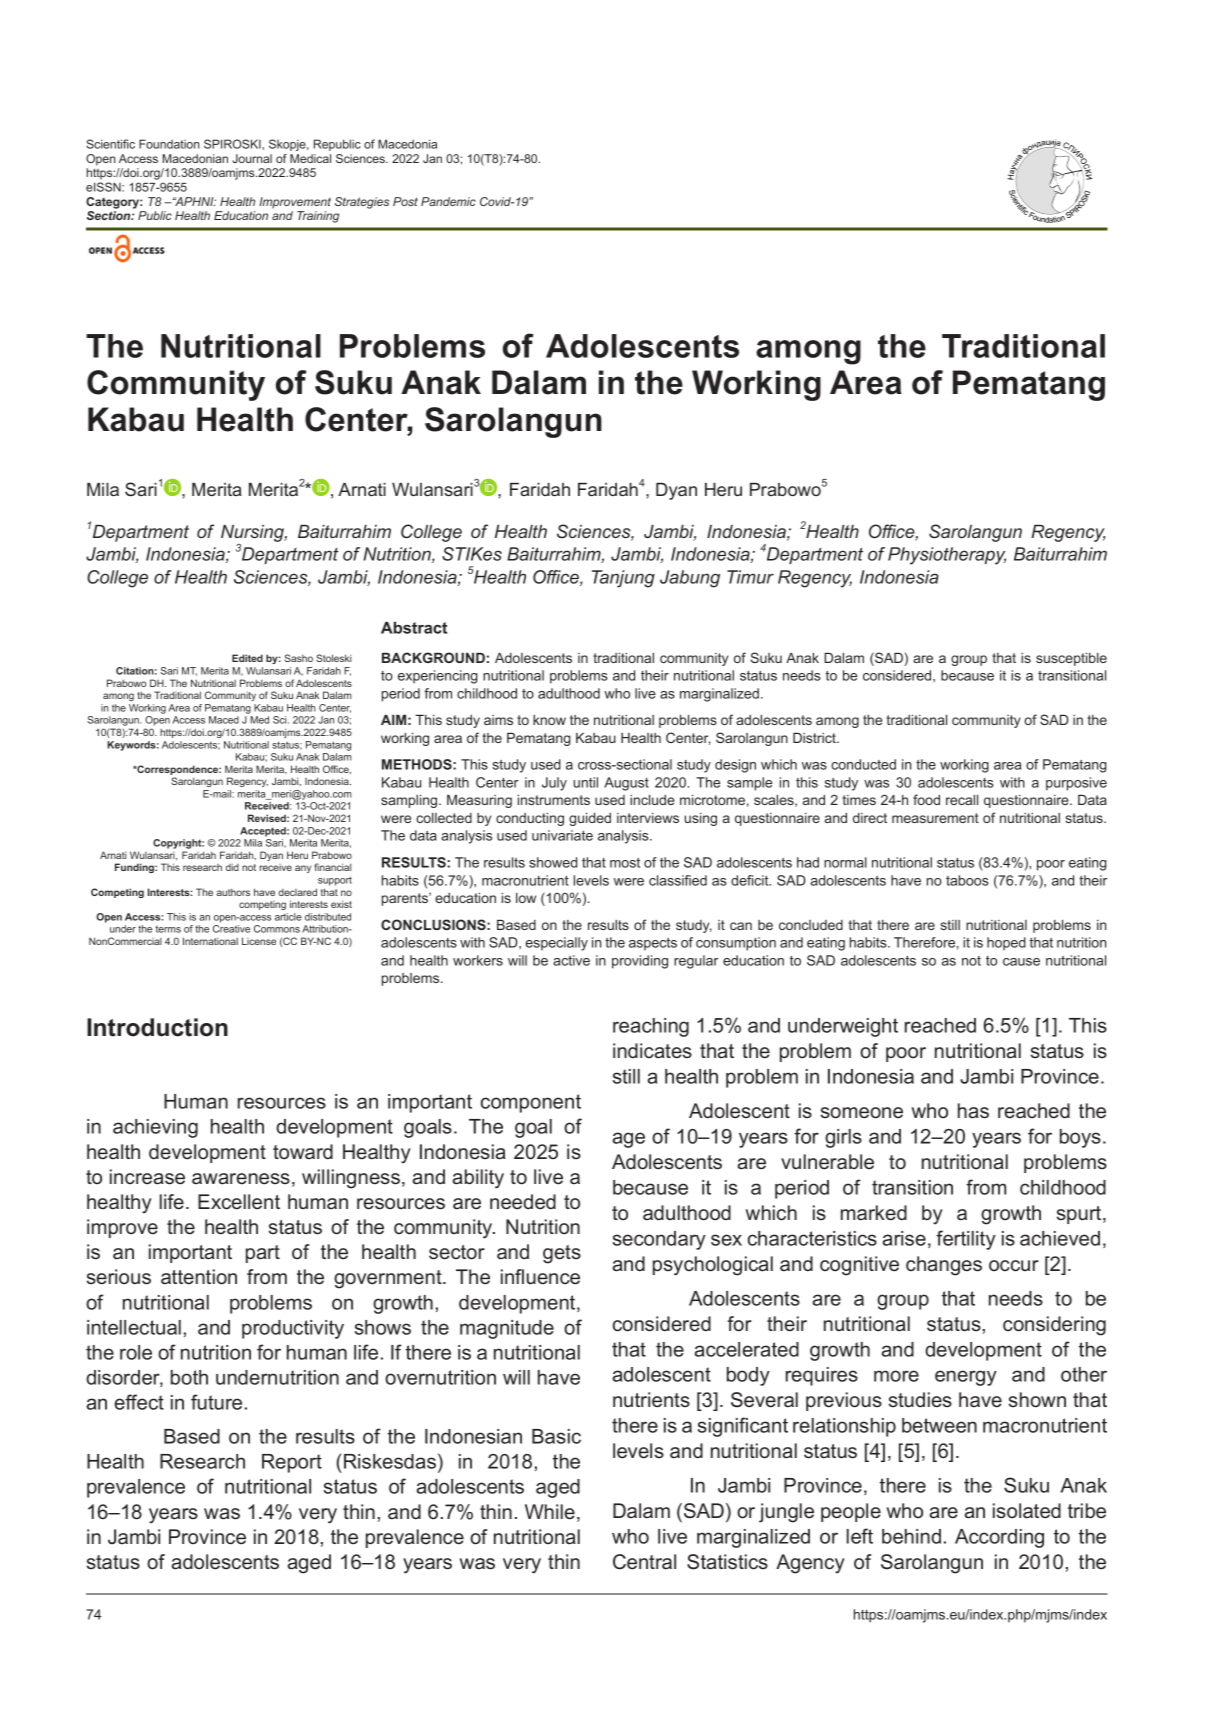 The image size is (1220, 1725). Describe the element at coordinates (967, 880) in the page. I see `taboos` at that location.
